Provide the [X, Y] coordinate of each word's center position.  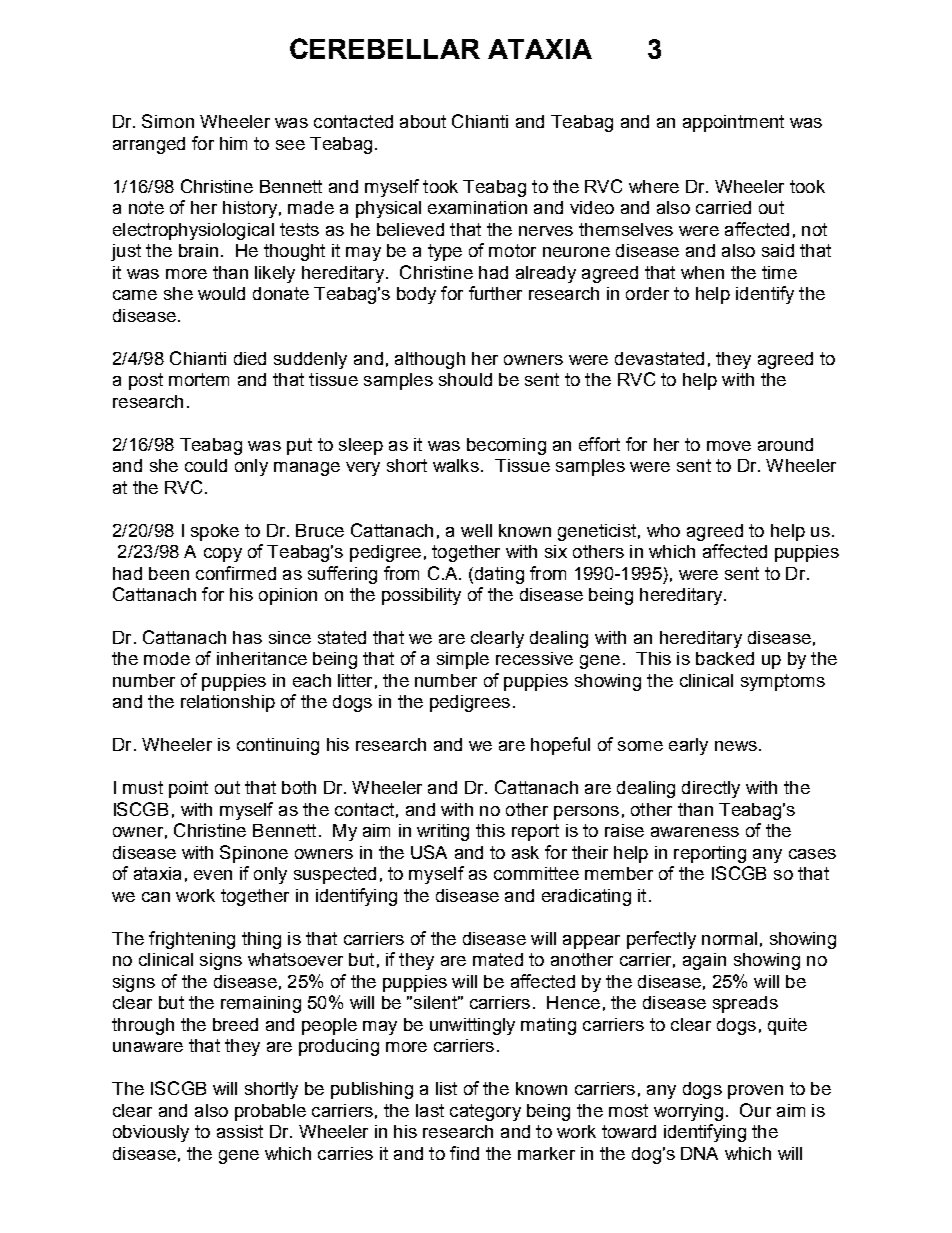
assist [240, 1131]
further [495, 293]
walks [456, 465]
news [736, 746]
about [423, 121]
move [729, 446]
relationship [228, 703]
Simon [168, 121]
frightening [192, 940]
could [206, 465]
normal [729, 938]
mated [498, 959]
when [702, 272]
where [654, 186]
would [221, 293]
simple [463, 660]
